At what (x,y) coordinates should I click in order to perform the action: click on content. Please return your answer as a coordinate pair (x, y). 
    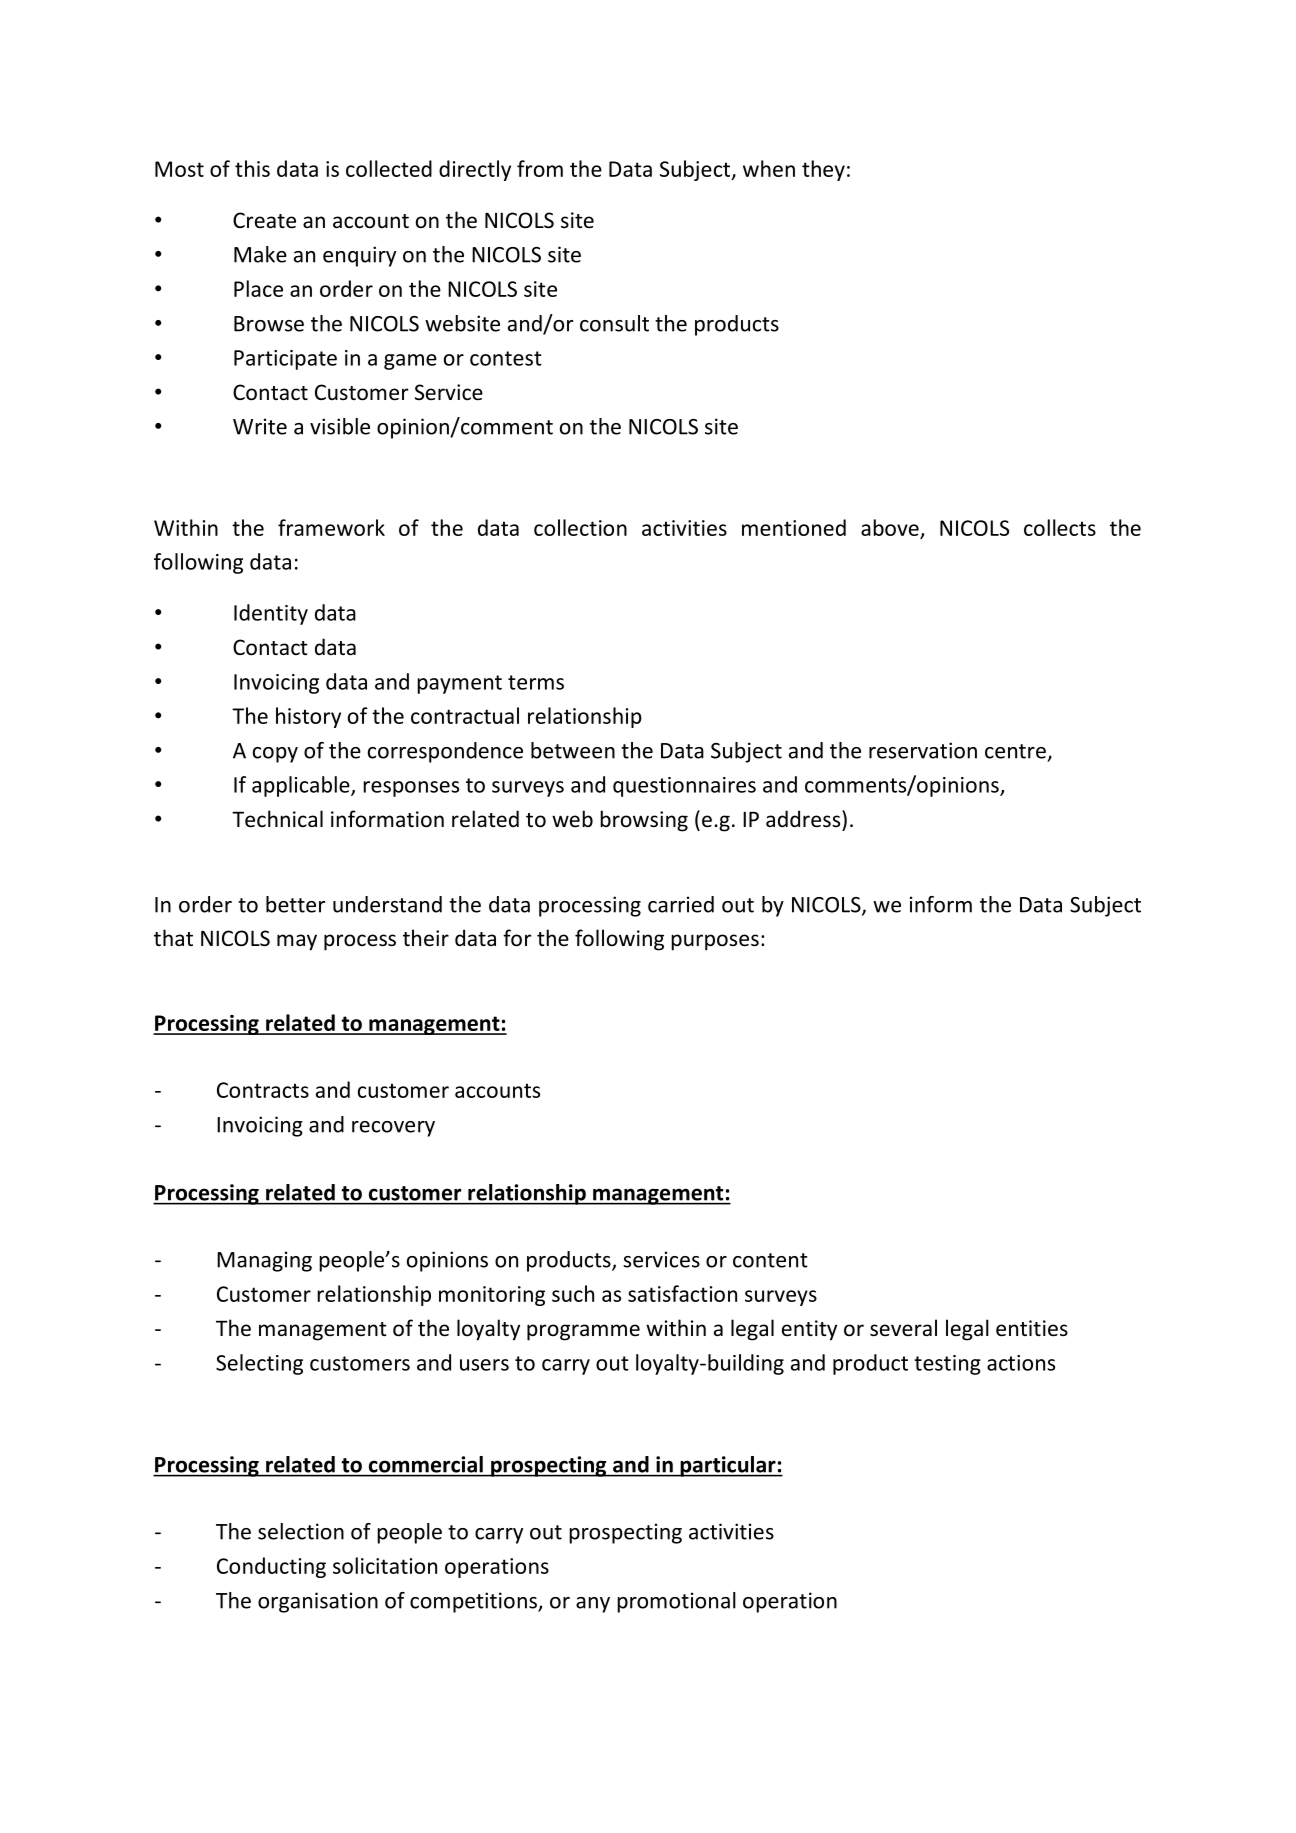
    Looking at the image, I should click on (770, 1260).
